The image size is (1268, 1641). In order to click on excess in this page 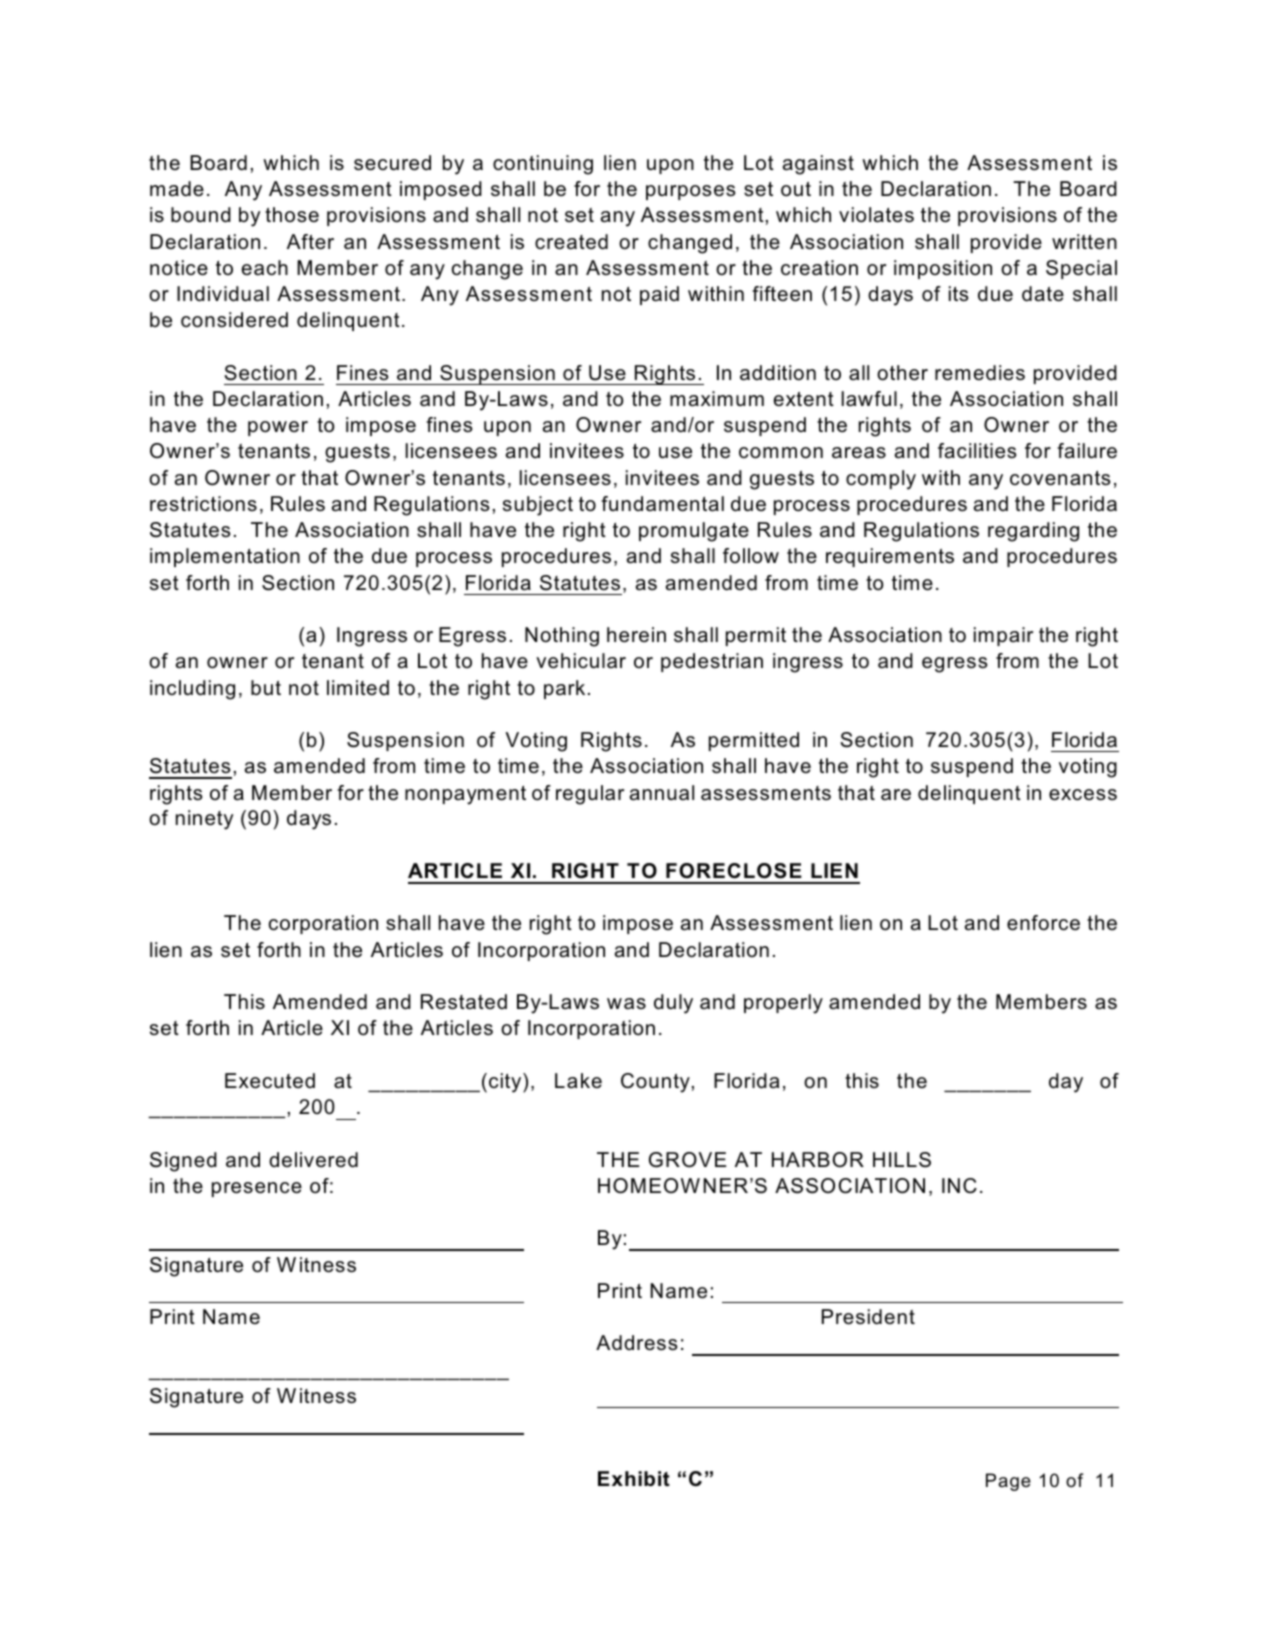, I will do `click(1083, 795)`.
